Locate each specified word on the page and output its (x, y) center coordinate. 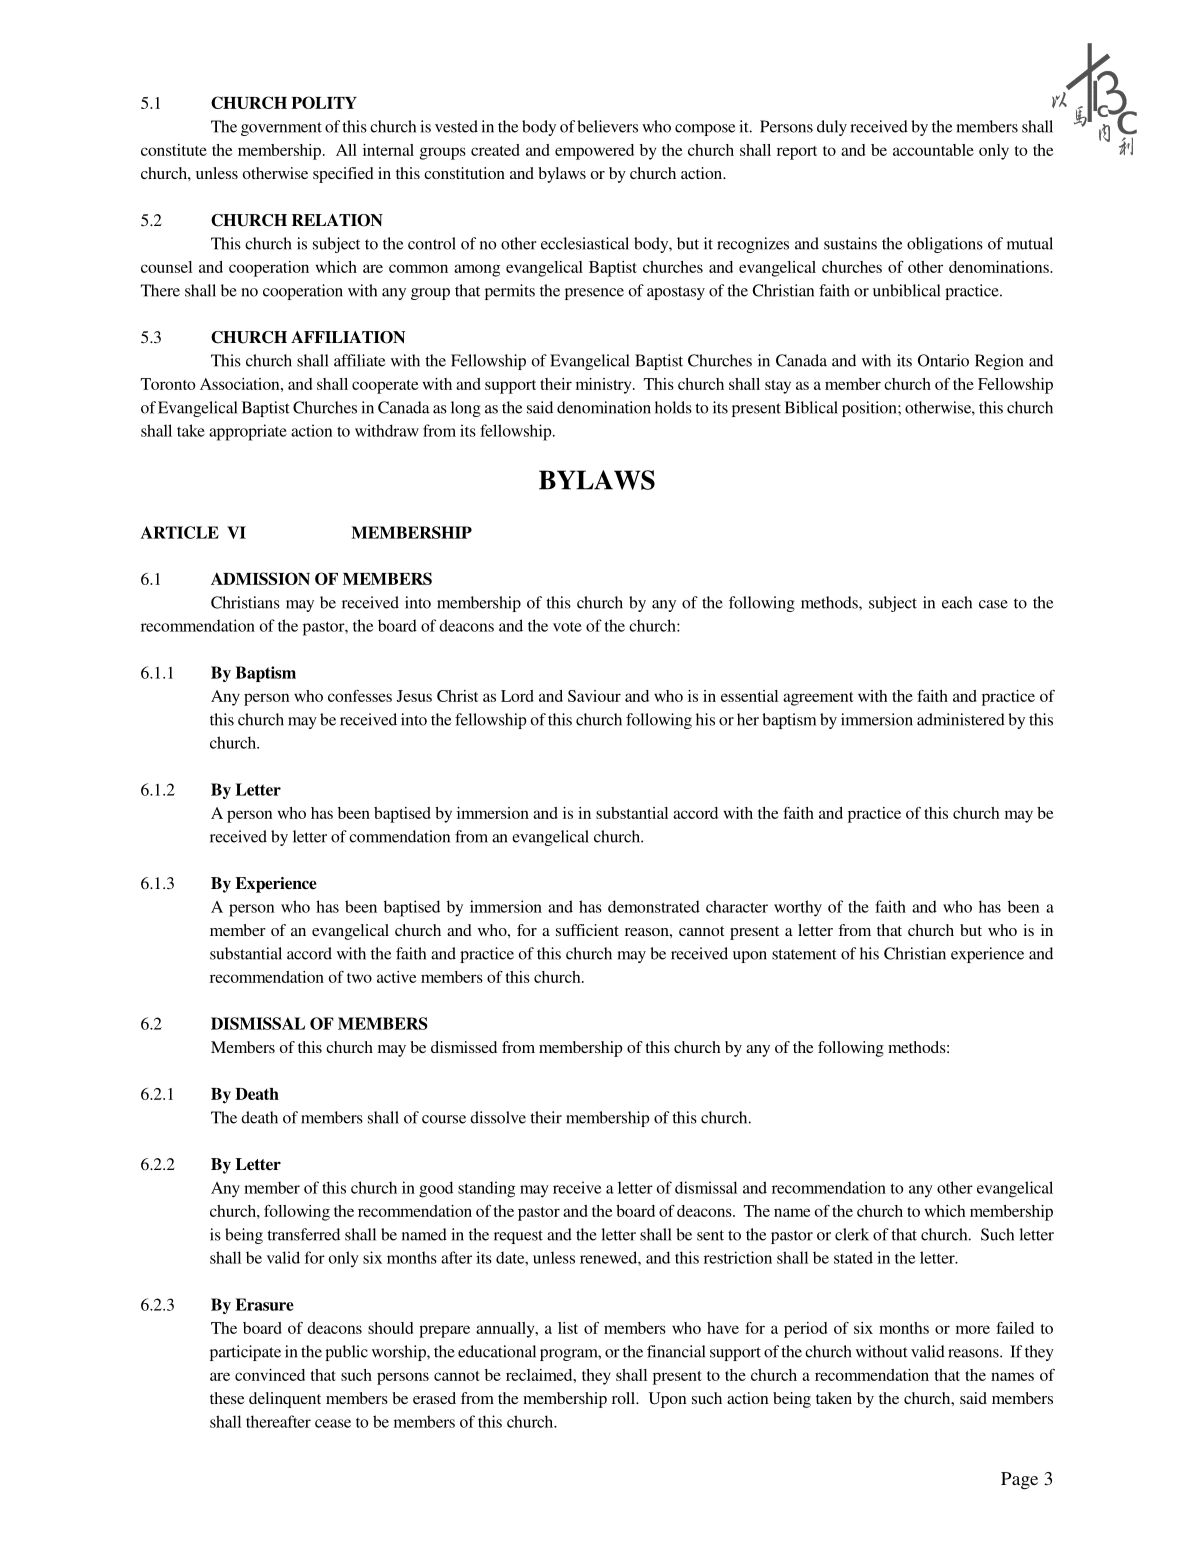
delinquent (285, 1400)
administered (961, 719)
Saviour (594, 696)
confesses (360, 696)
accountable (933, 150)
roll (624, 1398)
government (281, 129)
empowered (594, 152)
